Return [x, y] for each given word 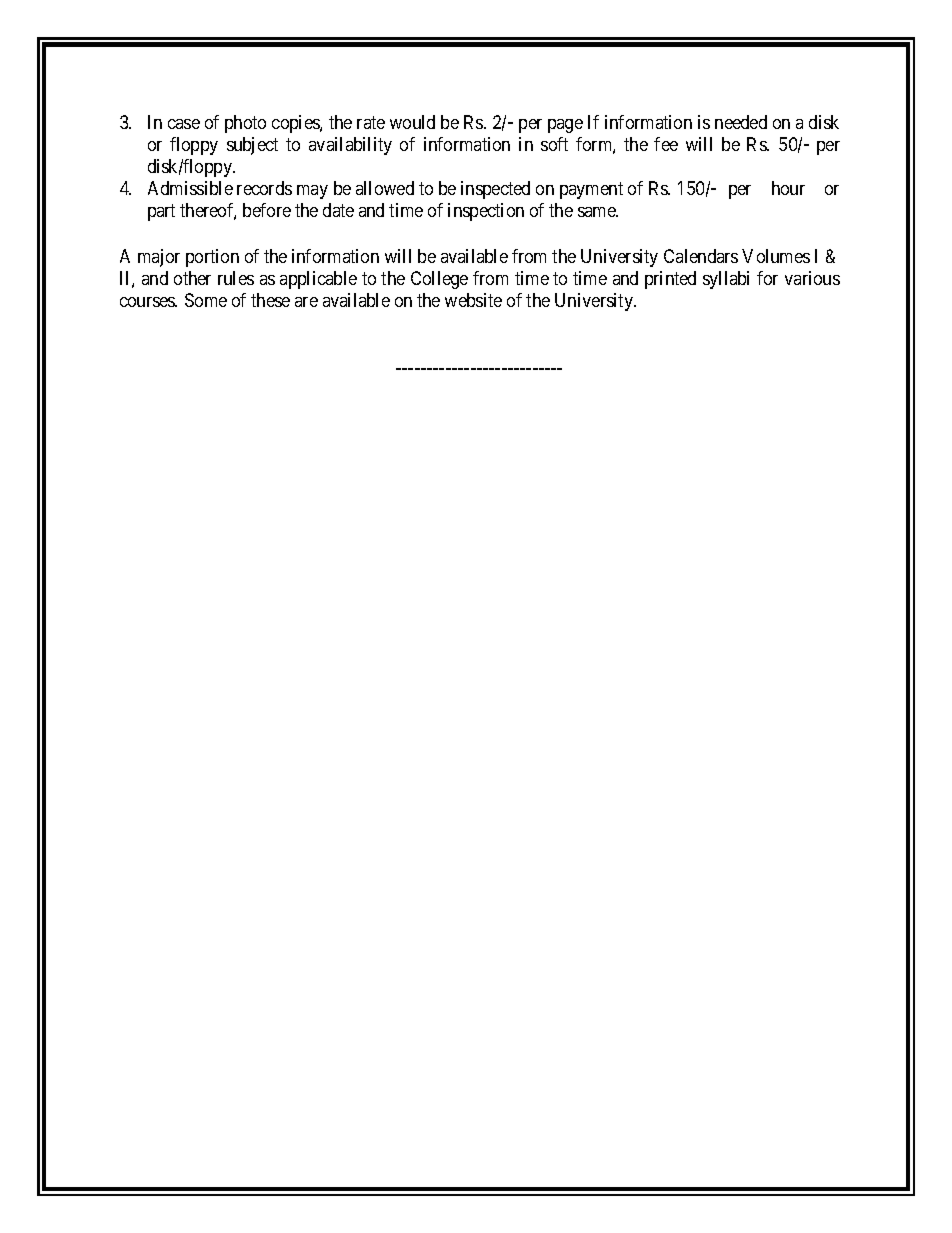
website [473, 300]
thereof [208, 211]
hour [788, 188]
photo [245, 124]
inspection [486, 212]
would [412, 122]
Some [206, 300]
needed [741, 122]
